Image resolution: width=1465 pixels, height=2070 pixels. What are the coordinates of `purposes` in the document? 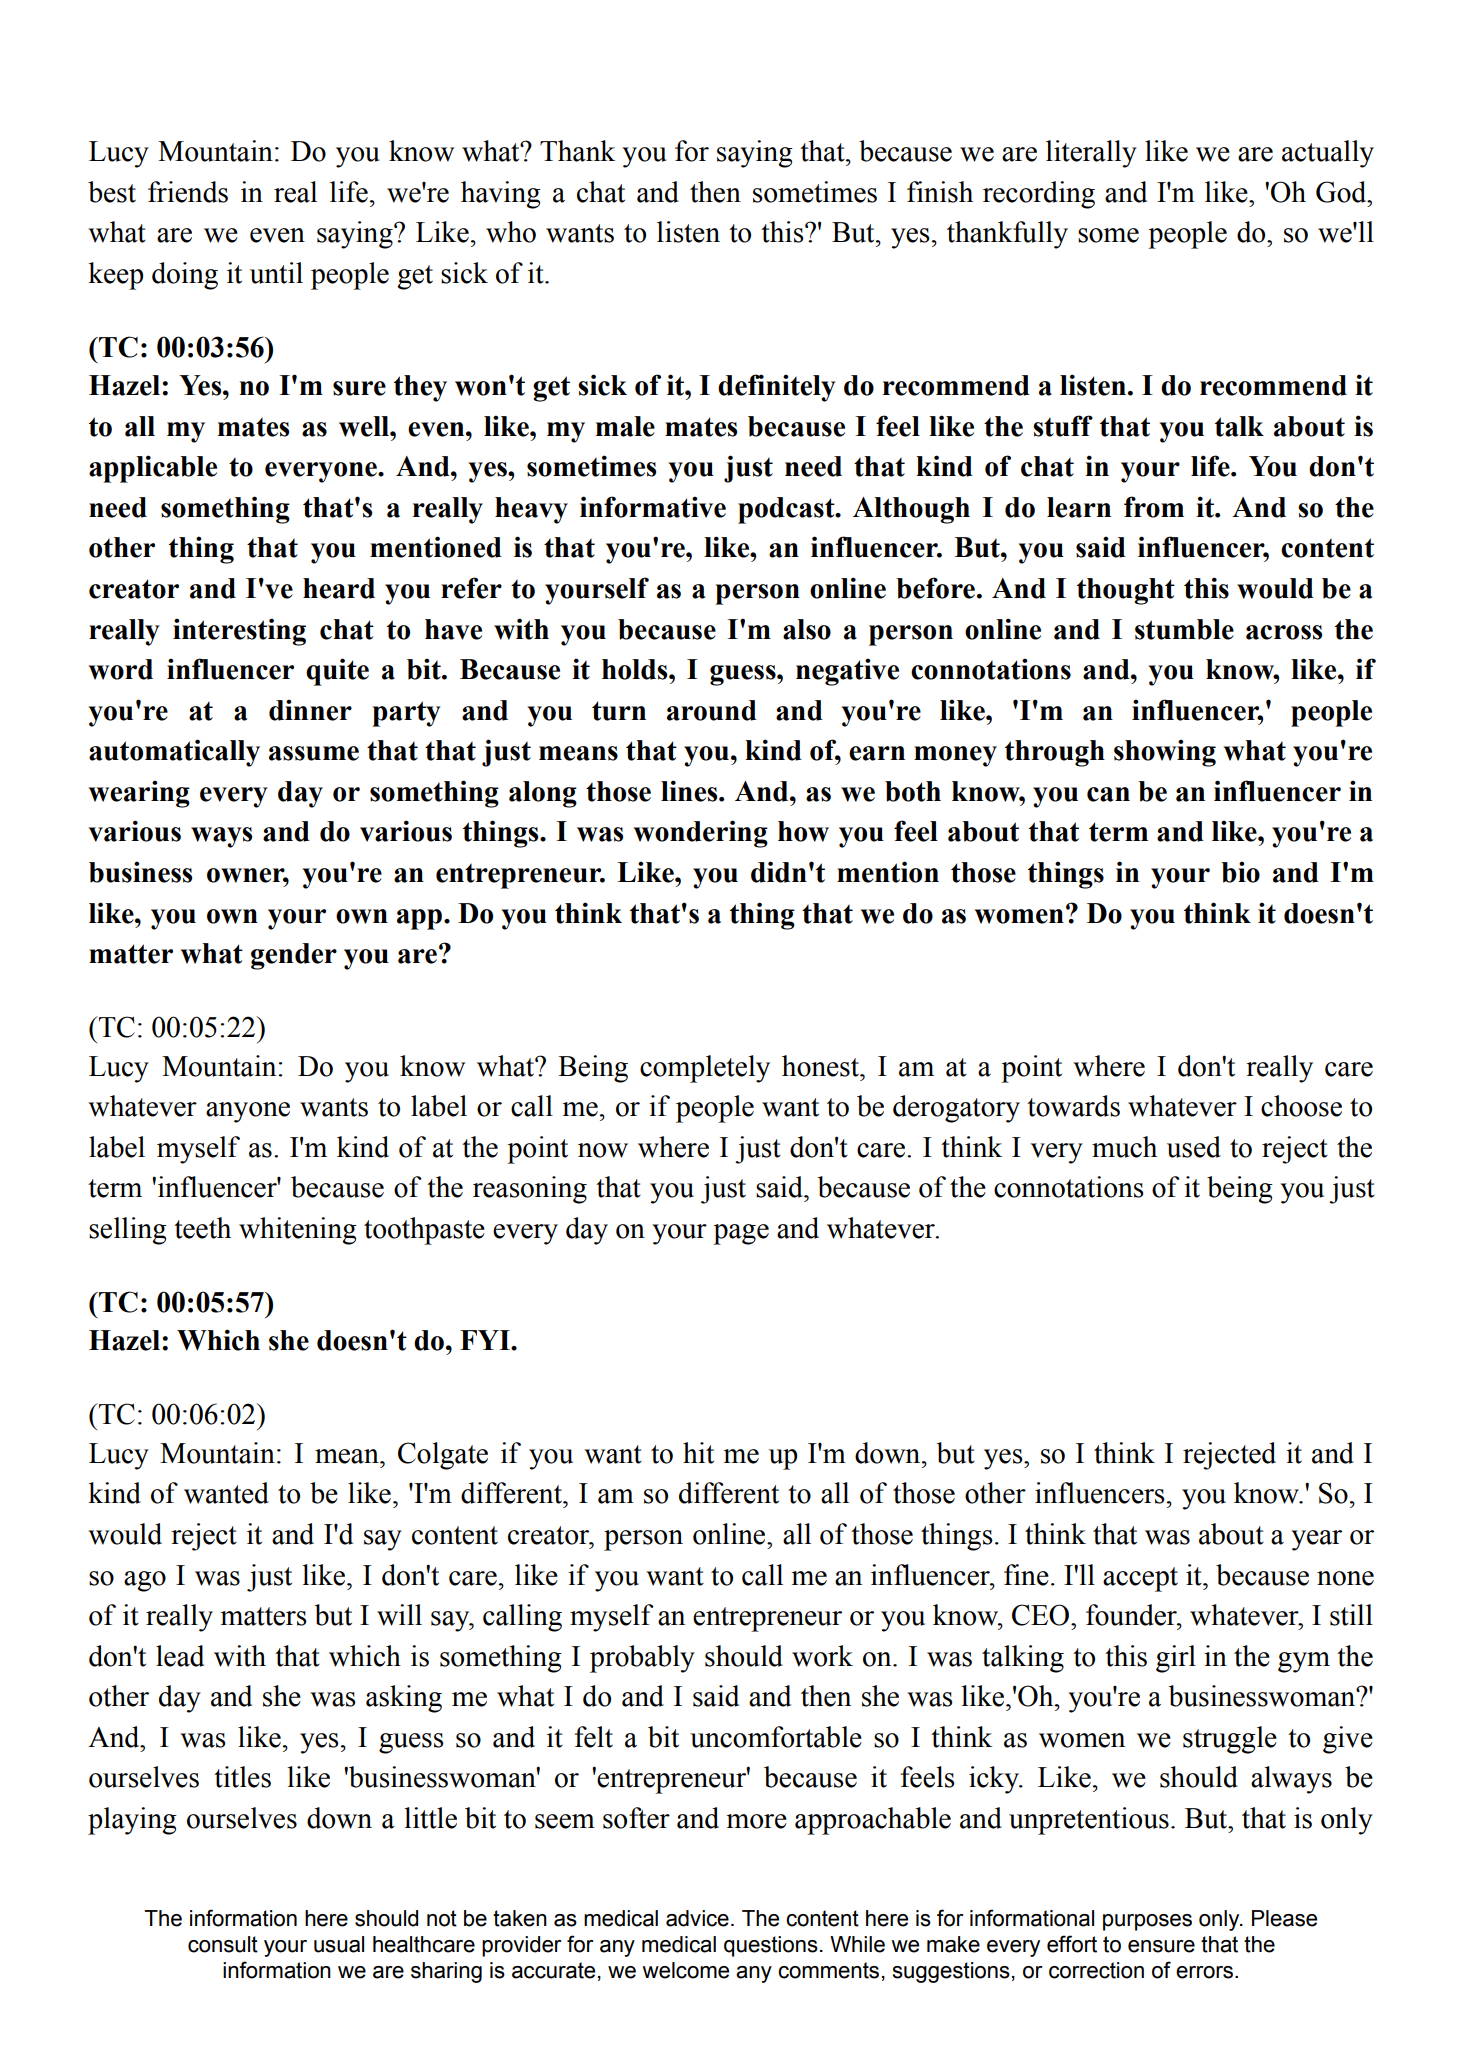 It's located at (1147, 1922).
